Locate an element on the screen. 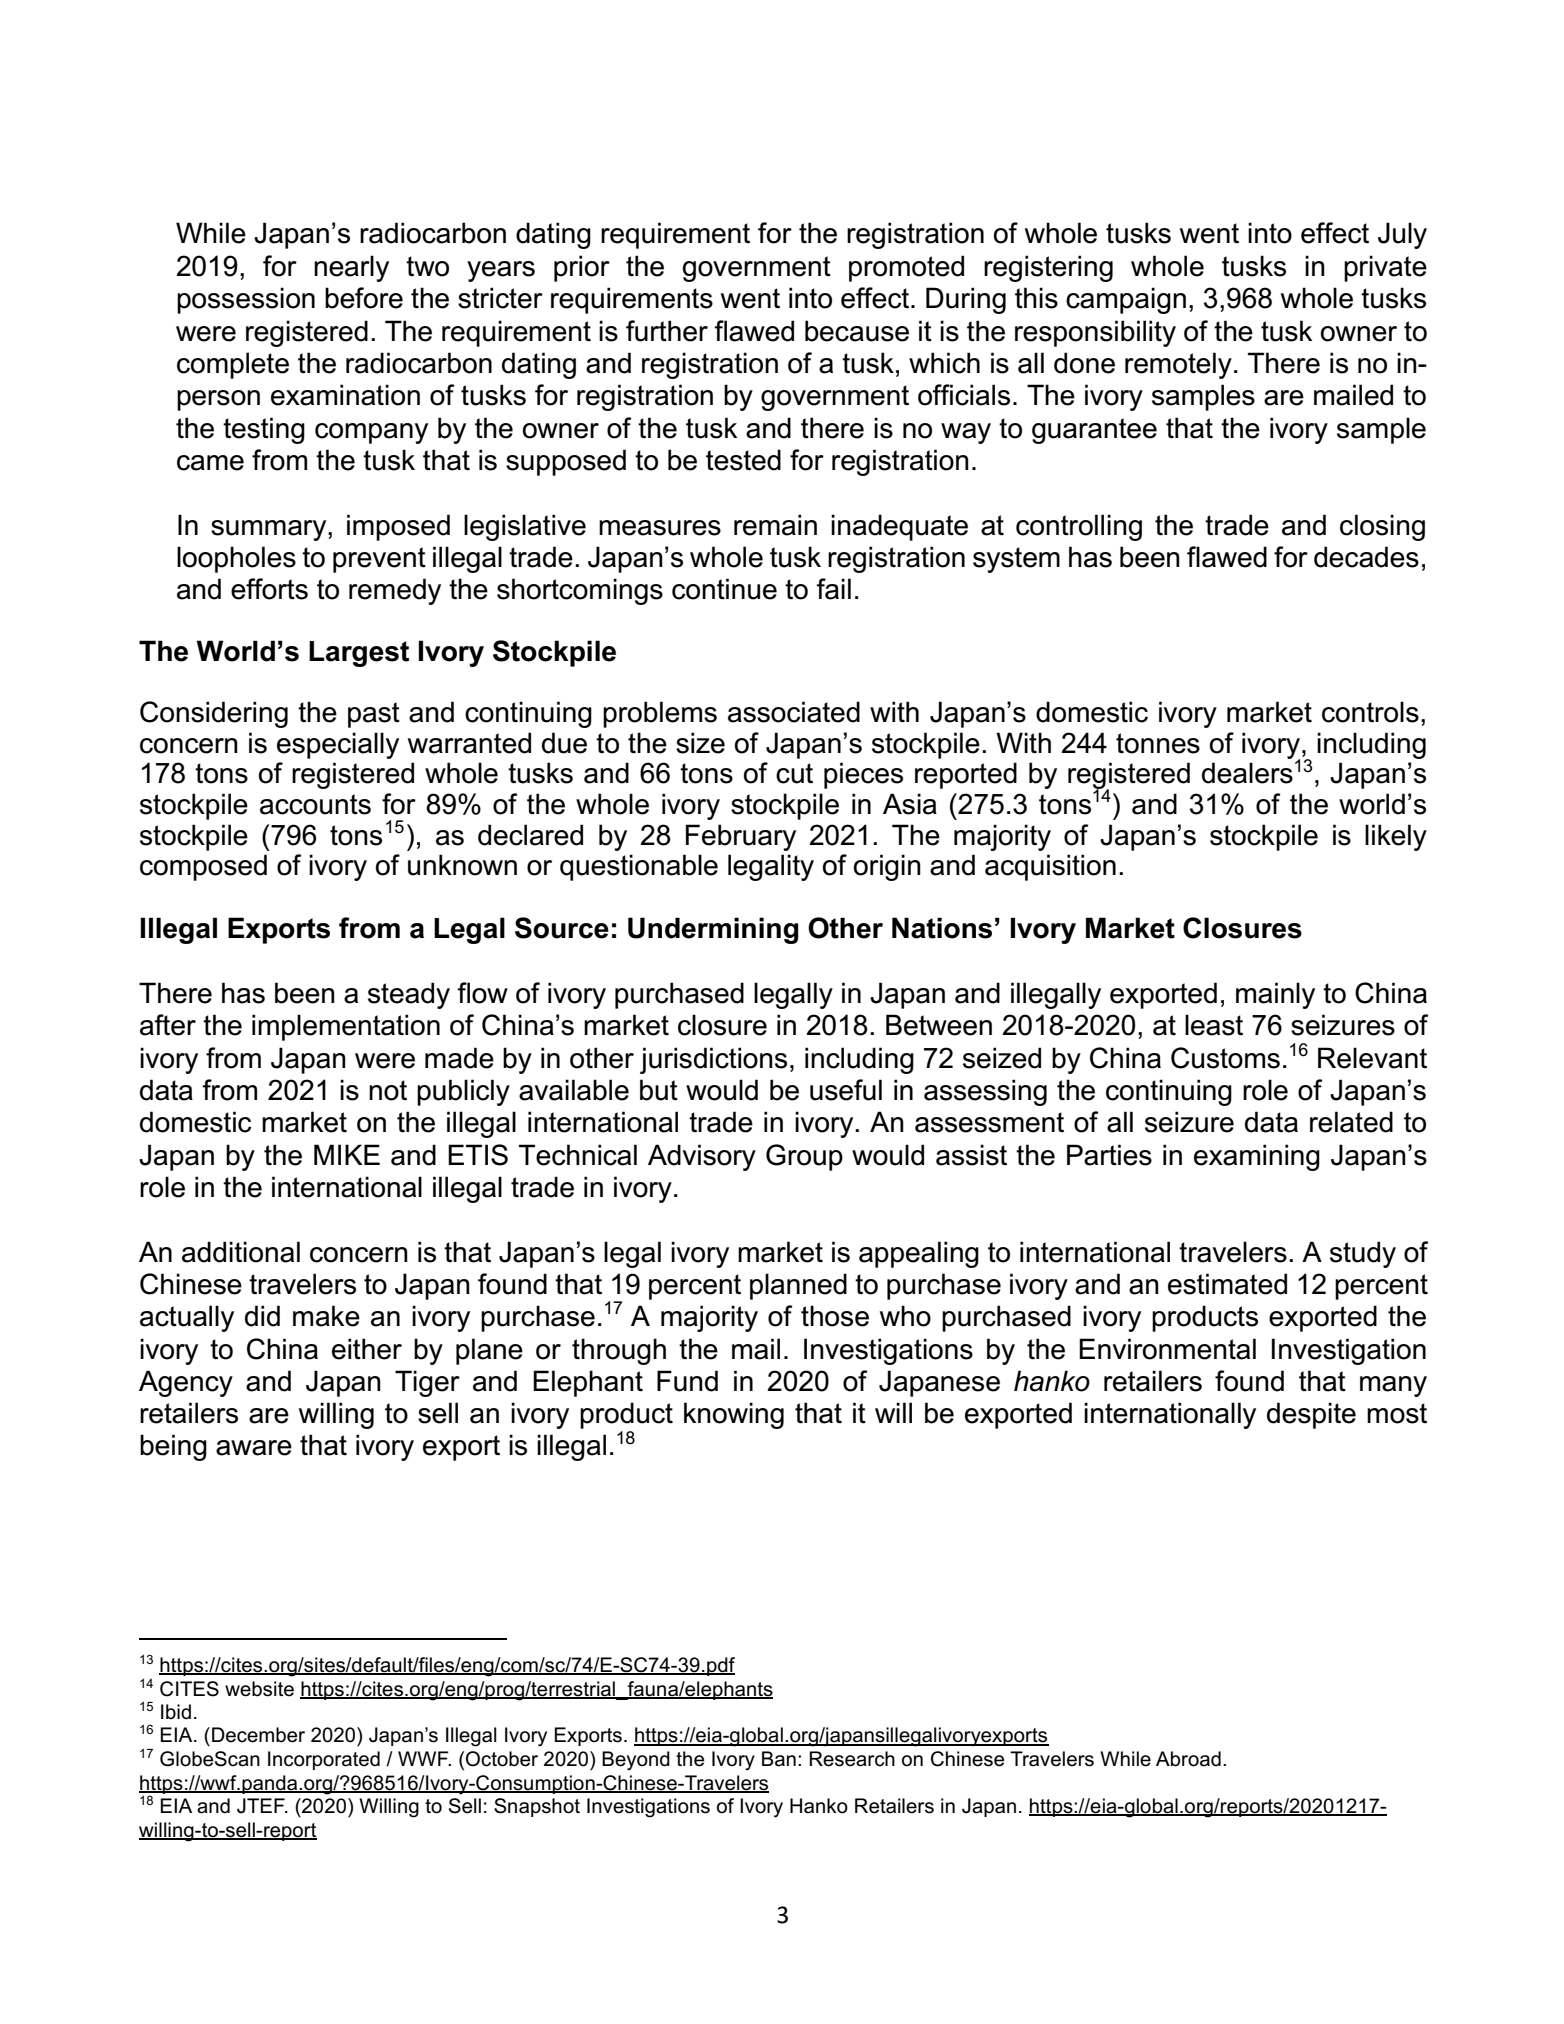 The image size is (1564, 2024). Abroad is located at coordinates (1188, 1759).
